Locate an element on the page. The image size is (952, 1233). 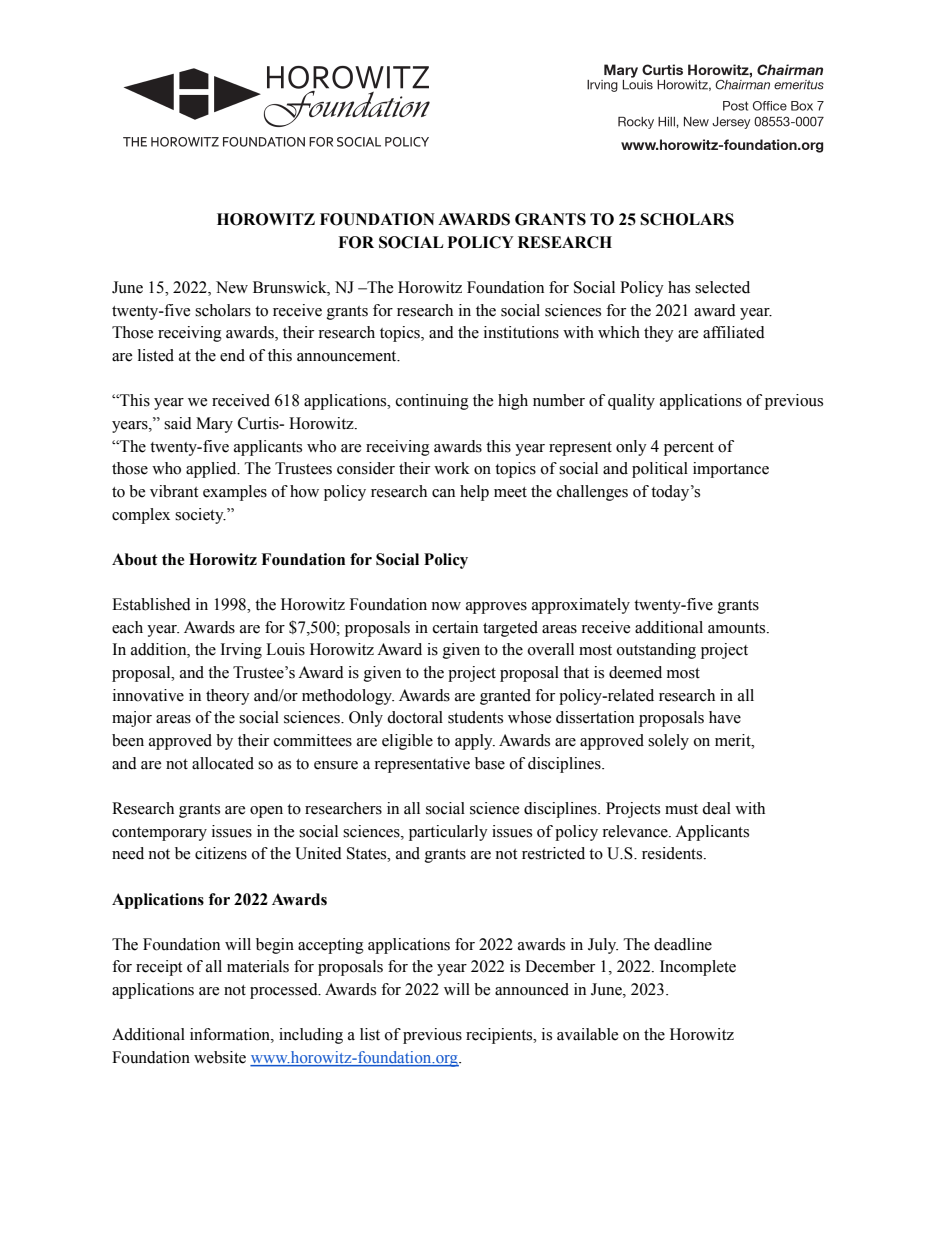
institutions is located at coordinates (521, 332).
